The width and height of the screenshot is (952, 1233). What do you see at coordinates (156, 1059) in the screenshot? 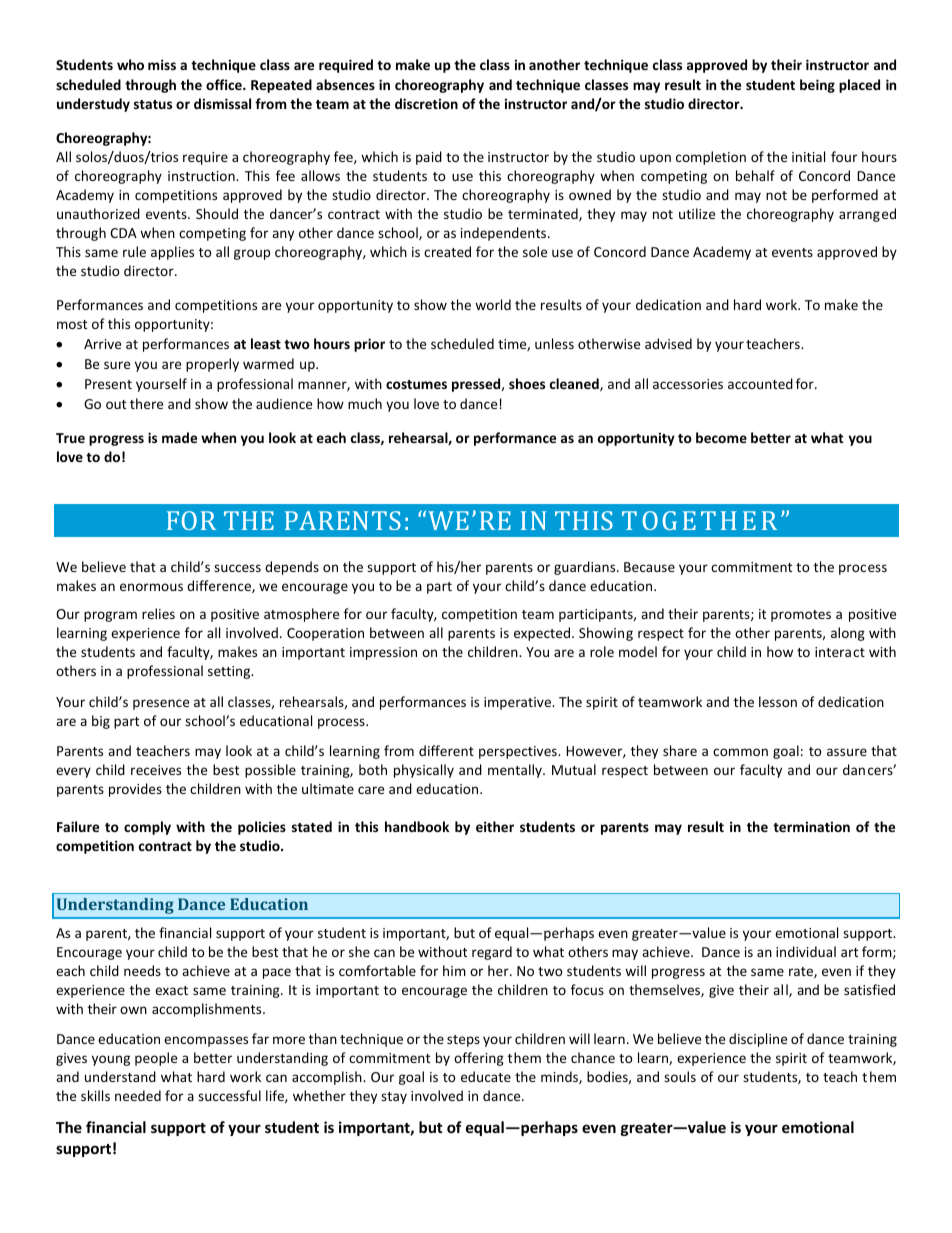
I see `people` at bounding box center [156, 1059].
